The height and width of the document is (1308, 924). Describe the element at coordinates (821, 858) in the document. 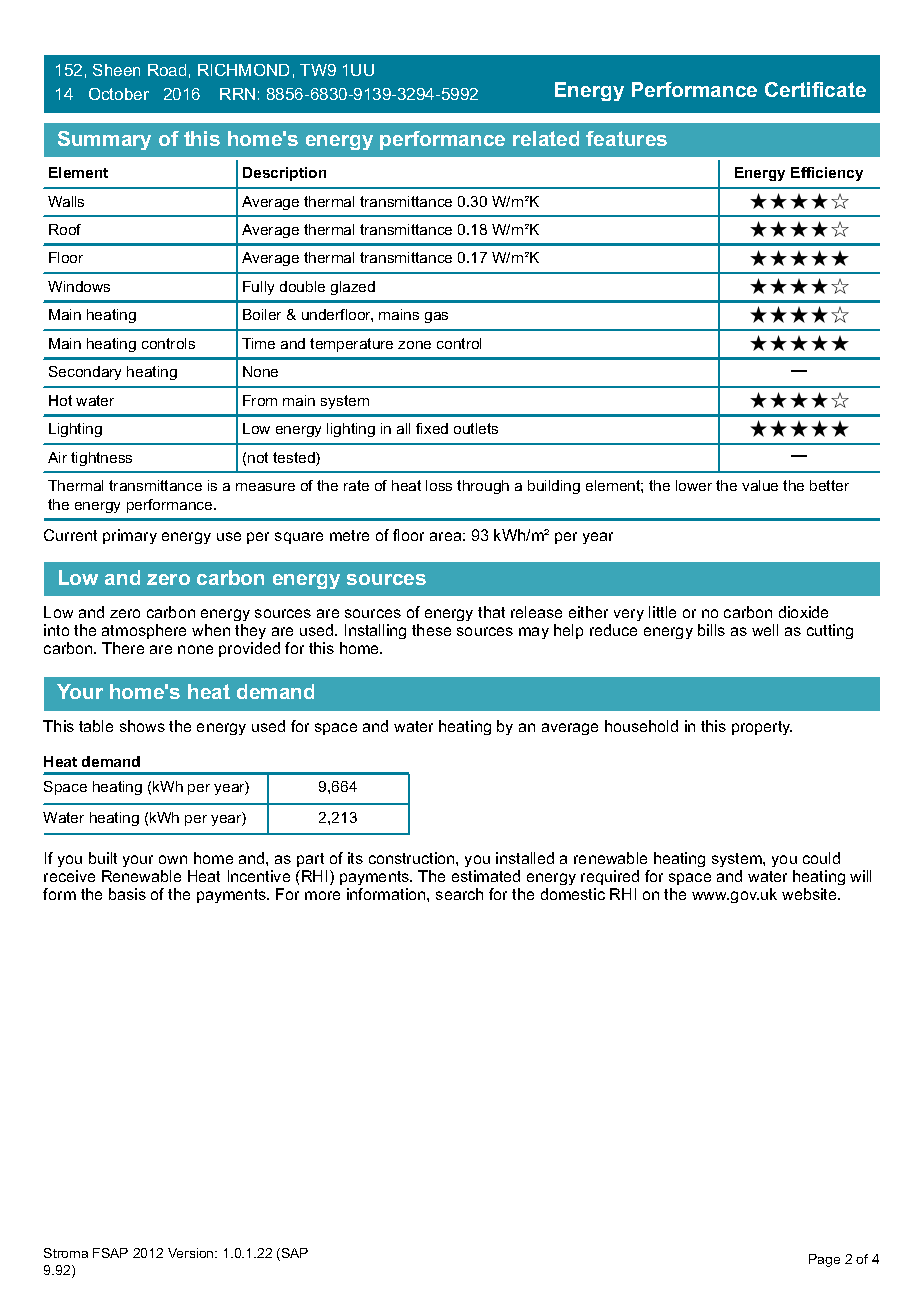

I see `could` at that location.
